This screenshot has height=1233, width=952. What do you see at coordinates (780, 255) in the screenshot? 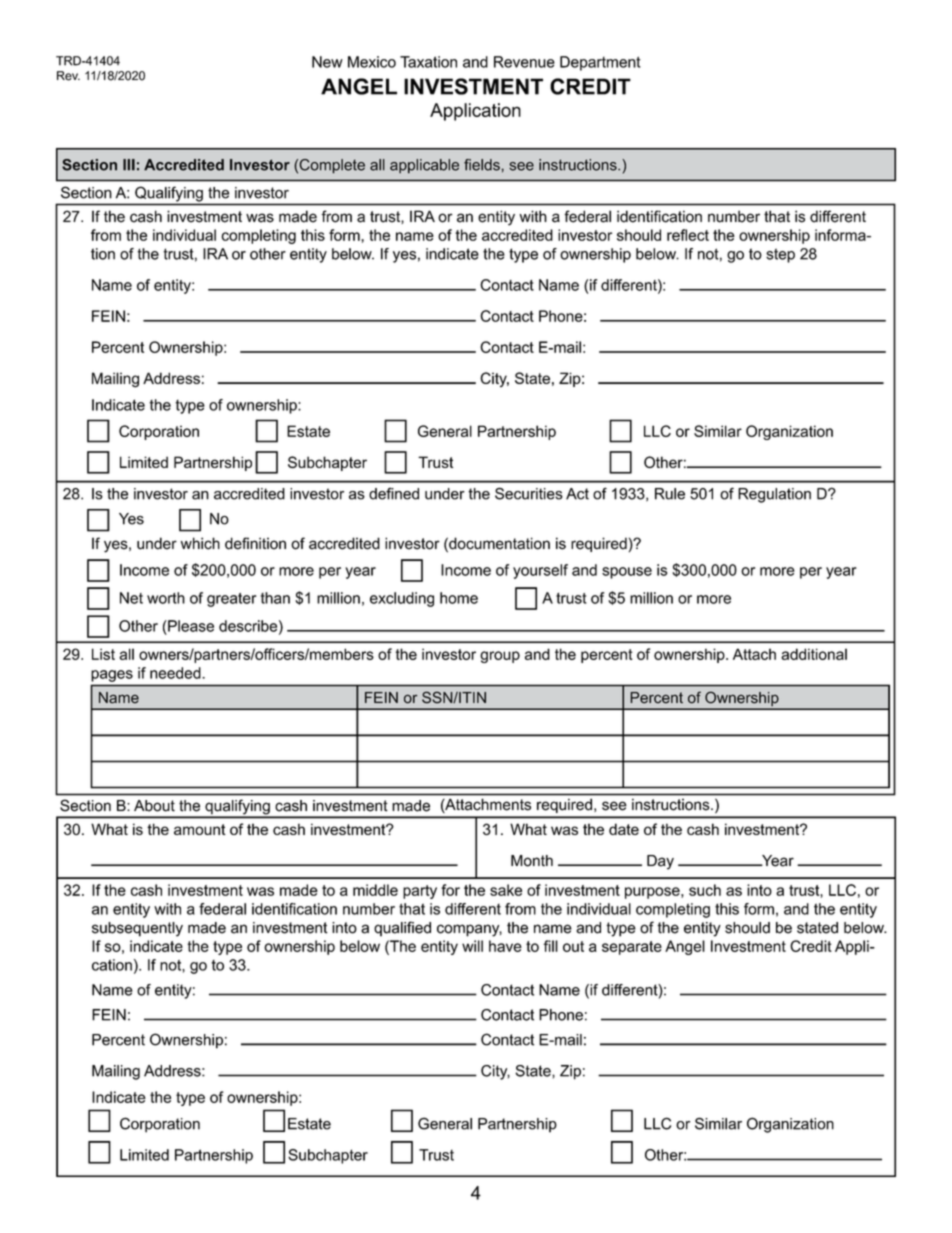
I see `step` at bounding box center [780, 255].
